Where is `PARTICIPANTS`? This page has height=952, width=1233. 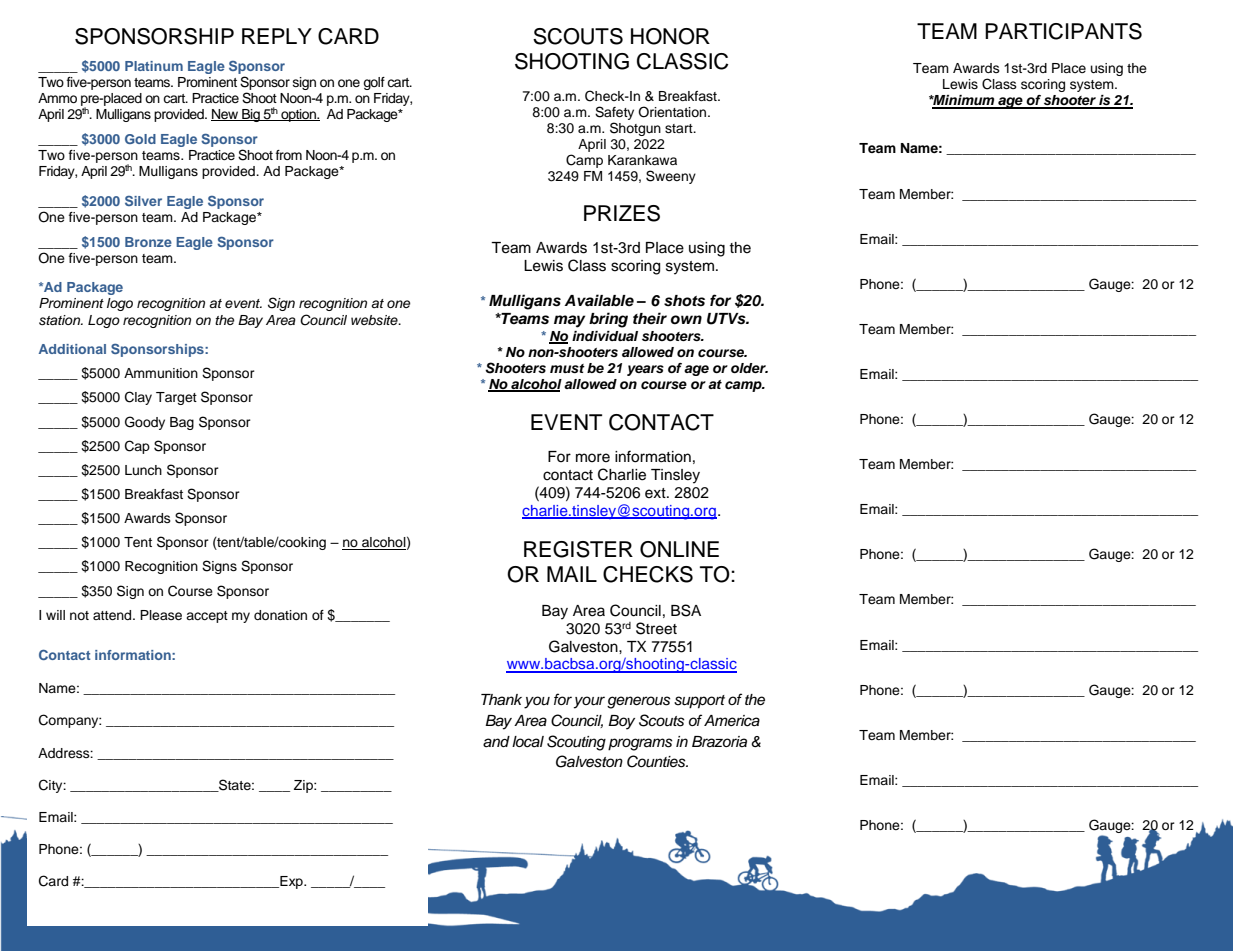
PARTICIPANTS is located at coordinates (1063, 31).
